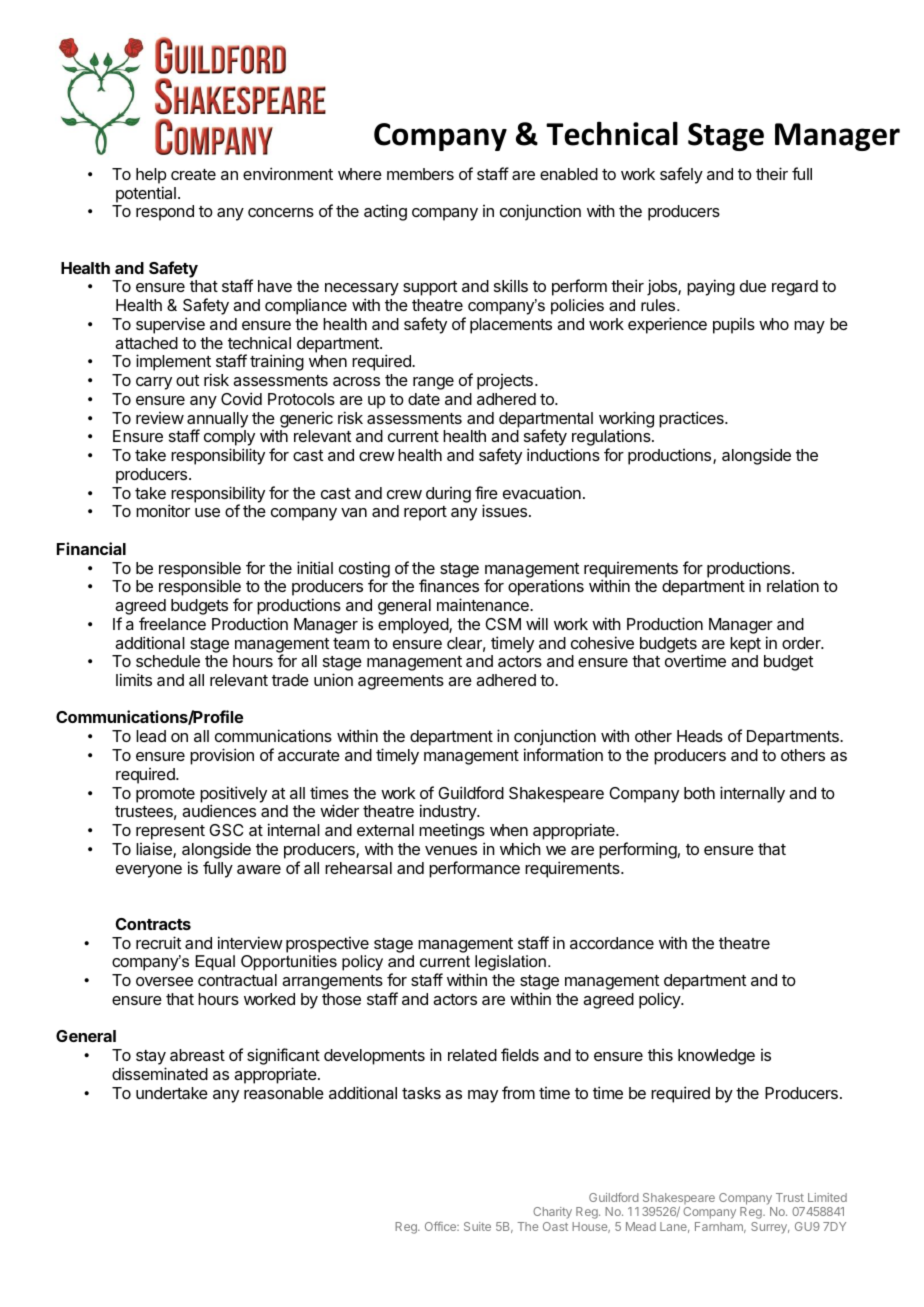 The width and height of the document is (924, 1307). Describe the element at coordinates (165, 213) in the document. I see `respond` at that location.
